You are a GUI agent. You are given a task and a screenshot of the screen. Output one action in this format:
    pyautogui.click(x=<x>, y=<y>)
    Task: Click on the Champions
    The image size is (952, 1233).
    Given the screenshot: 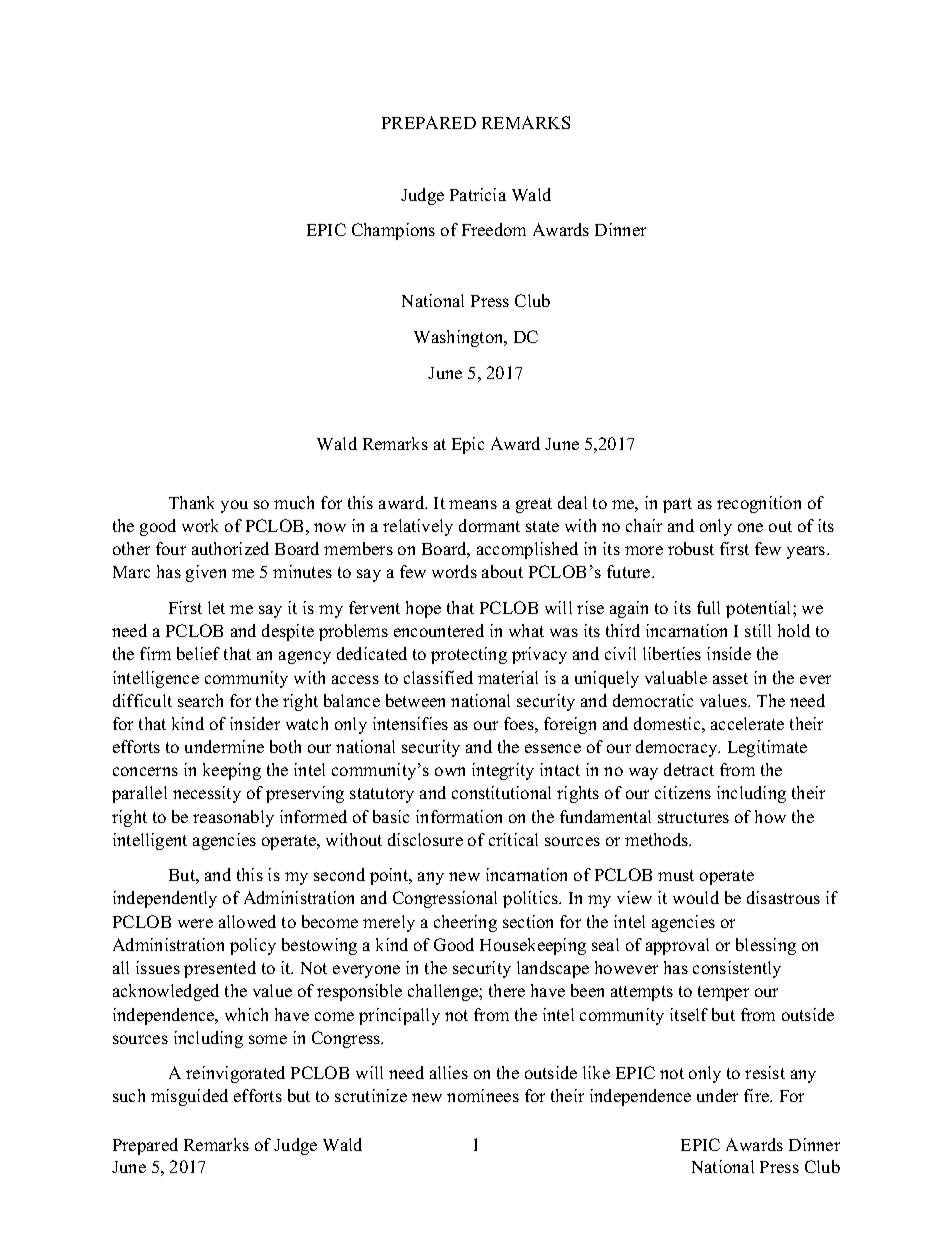 What is the action you would take?
    pyautogui.click(x=393, y=231)
